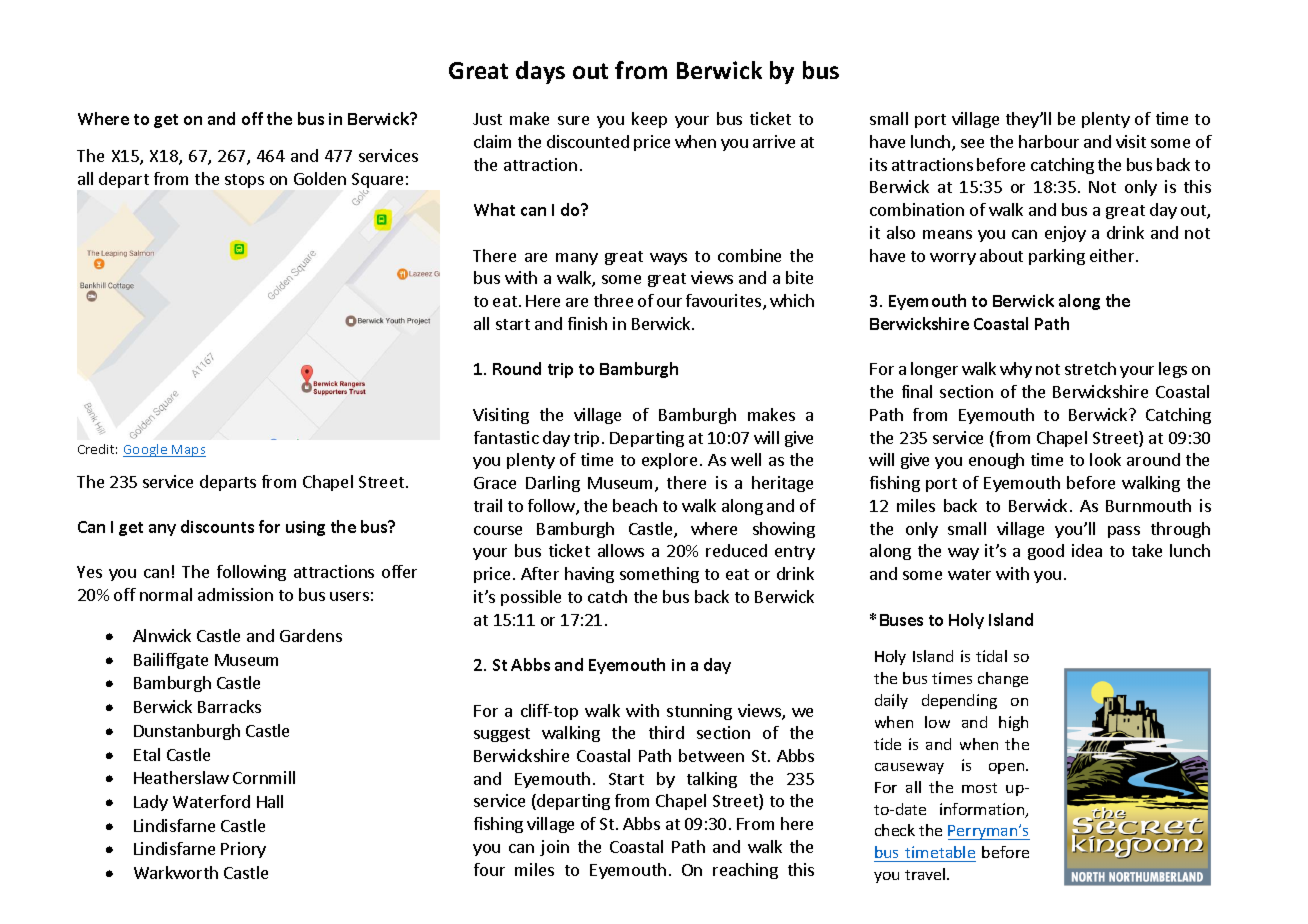 The image size is (1308, 924). Describe the element at coordinates (1057, 257) in the screenshot. I see `parking` at that location.
